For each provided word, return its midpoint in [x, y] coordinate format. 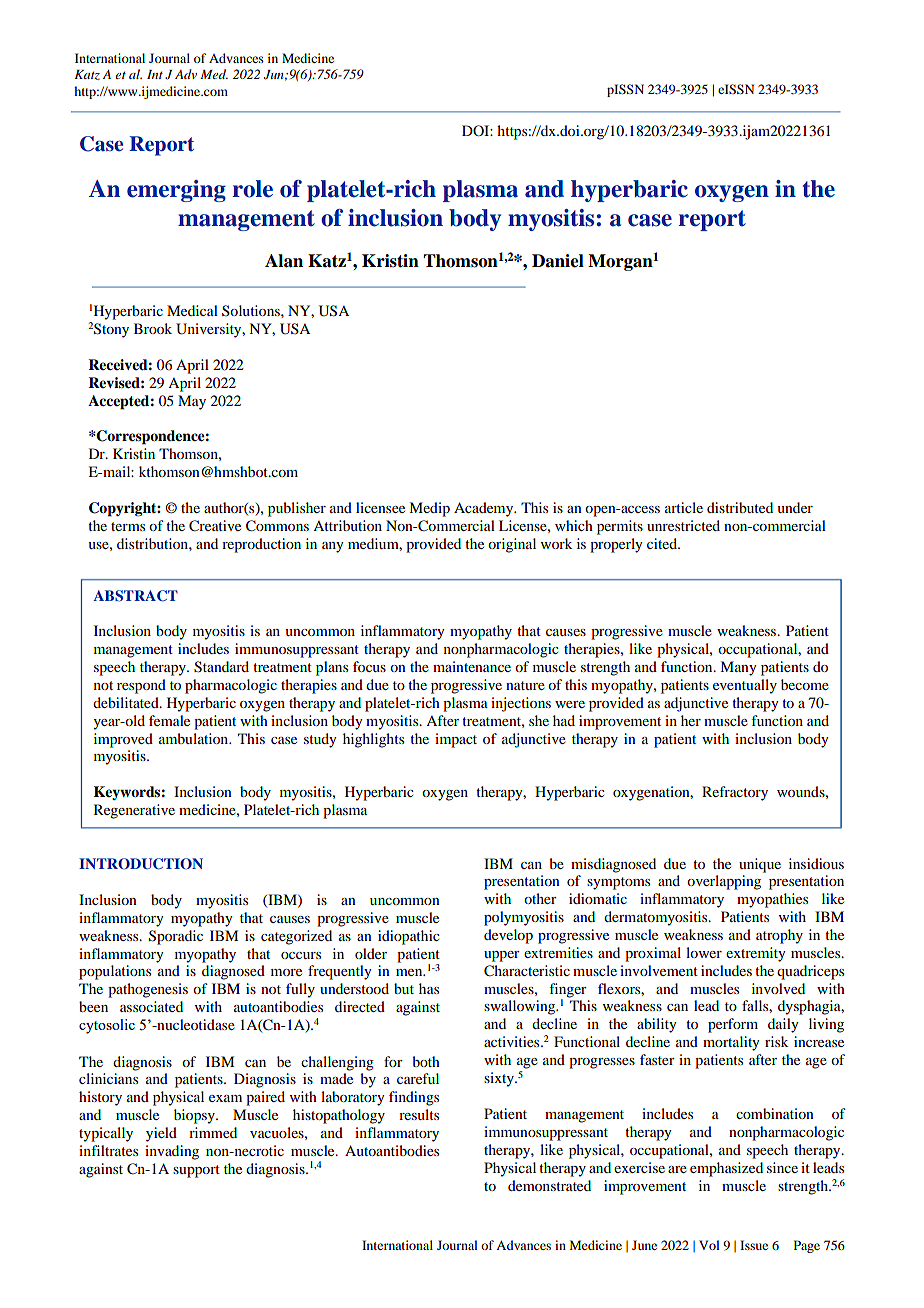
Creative [215, 526]
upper [502, 956]
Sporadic [176, 937]
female [169, 720]
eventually [745, 686]
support [196, 1171]
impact [456, 740]
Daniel [558, 261]
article [684, 507]
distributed [740, 507]
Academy [485, 509]
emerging [176, 191]
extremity [756, 954]
